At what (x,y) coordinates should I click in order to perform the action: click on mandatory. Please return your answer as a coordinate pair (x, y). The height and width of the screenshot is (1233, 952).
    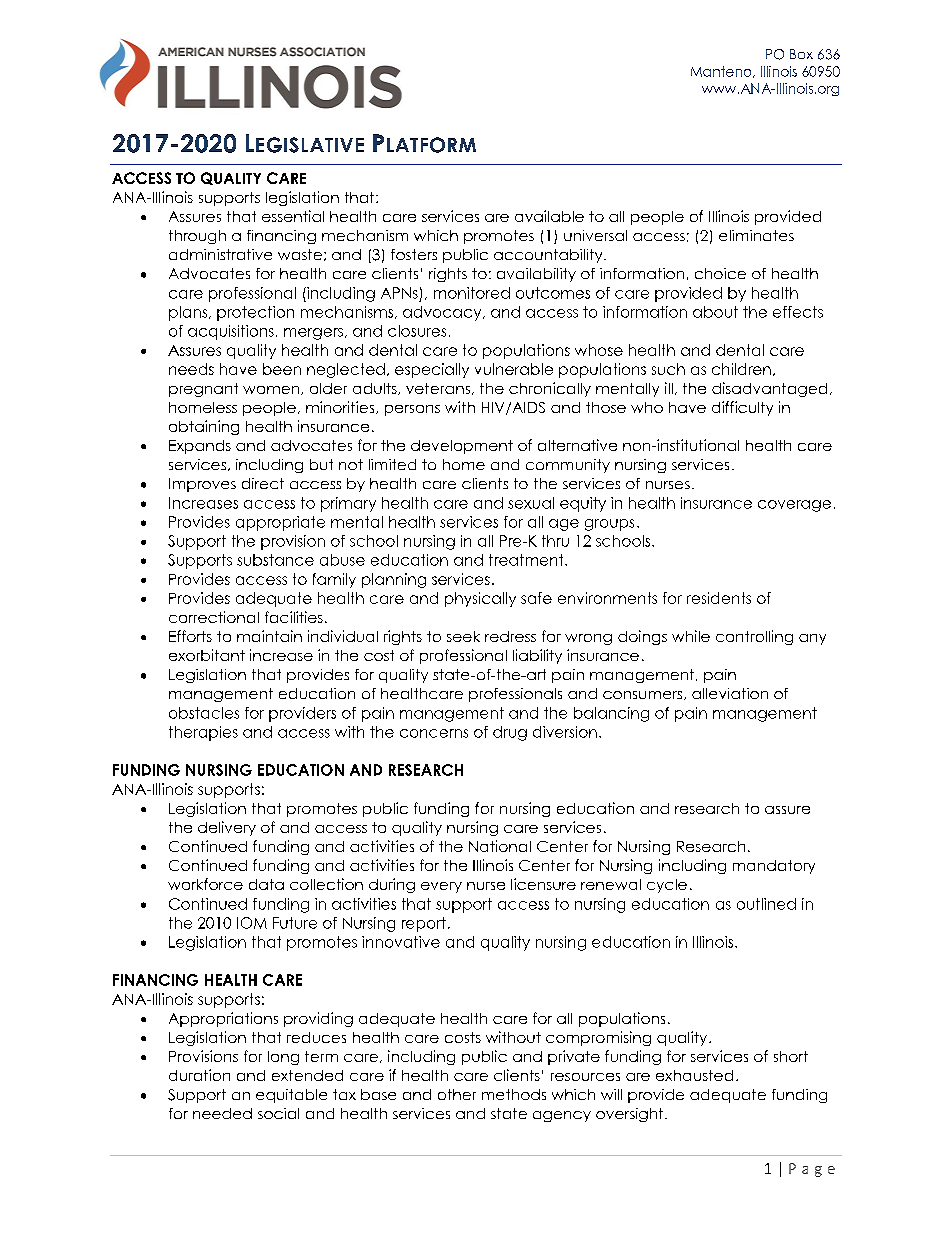
    Looking at the image, I should click on (774, 867).
